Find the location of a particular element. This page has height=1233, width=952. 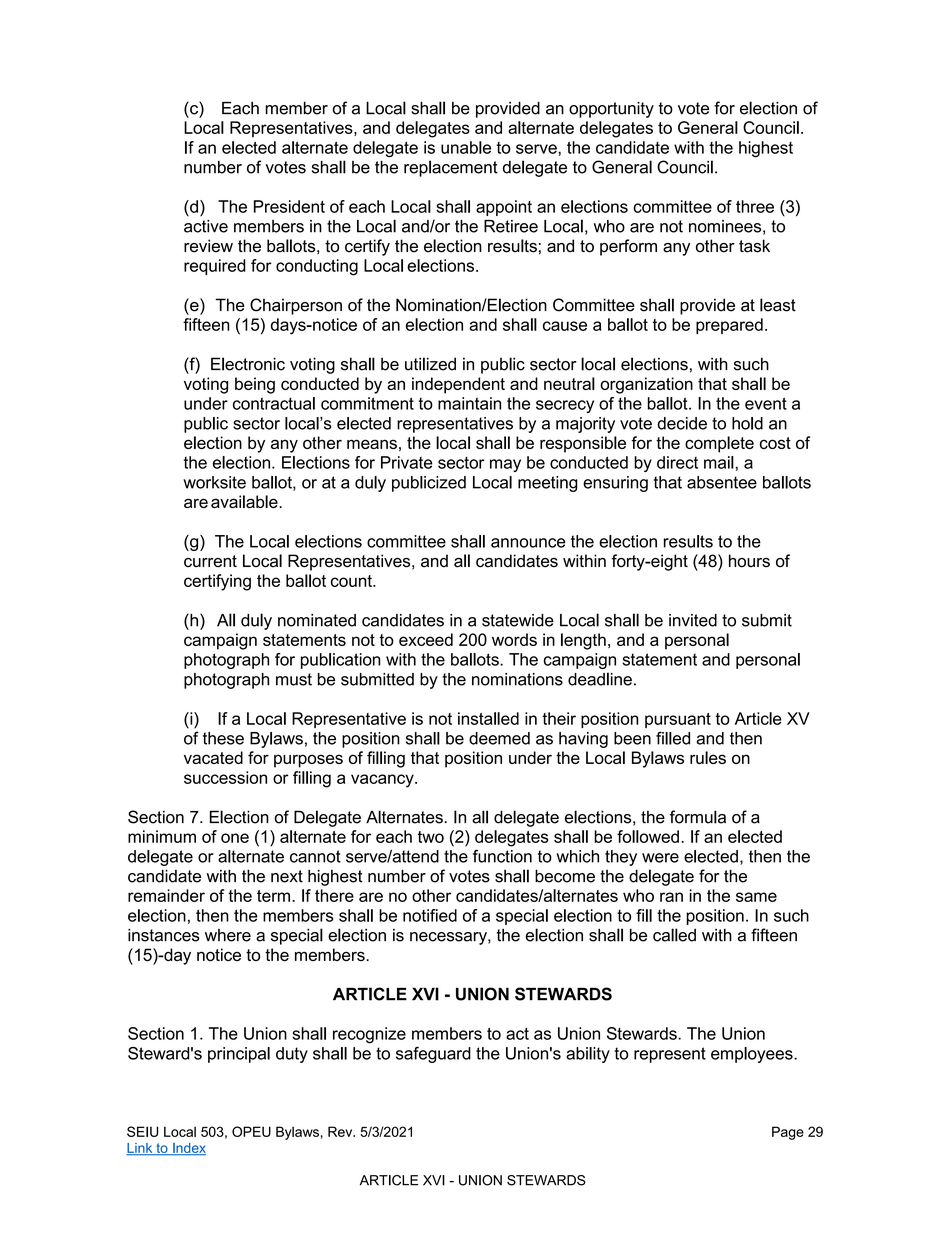

two is located at coordinates (430, 837).
